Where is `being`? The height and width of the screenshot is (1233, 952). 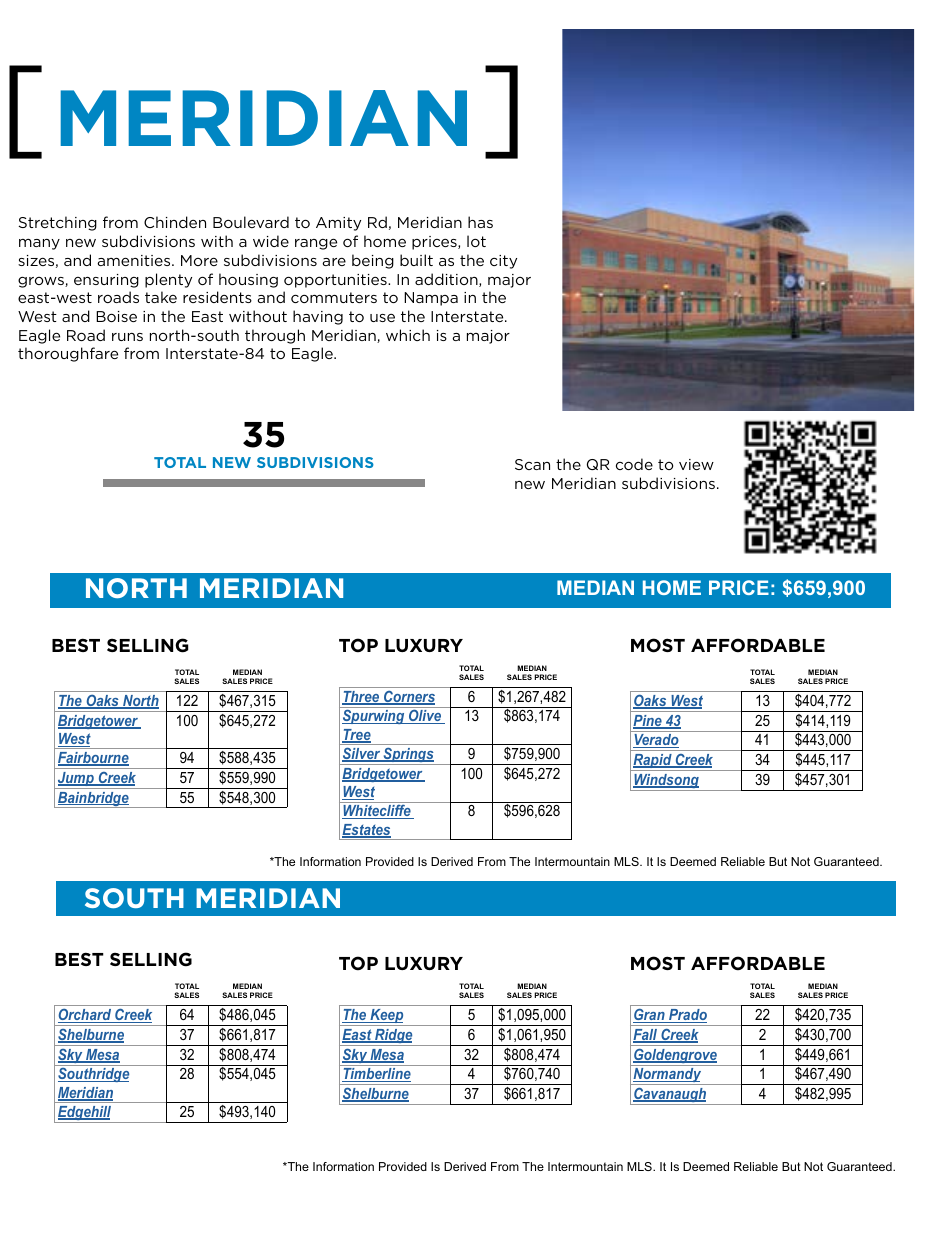 being is located at coordinates (373, 261).
